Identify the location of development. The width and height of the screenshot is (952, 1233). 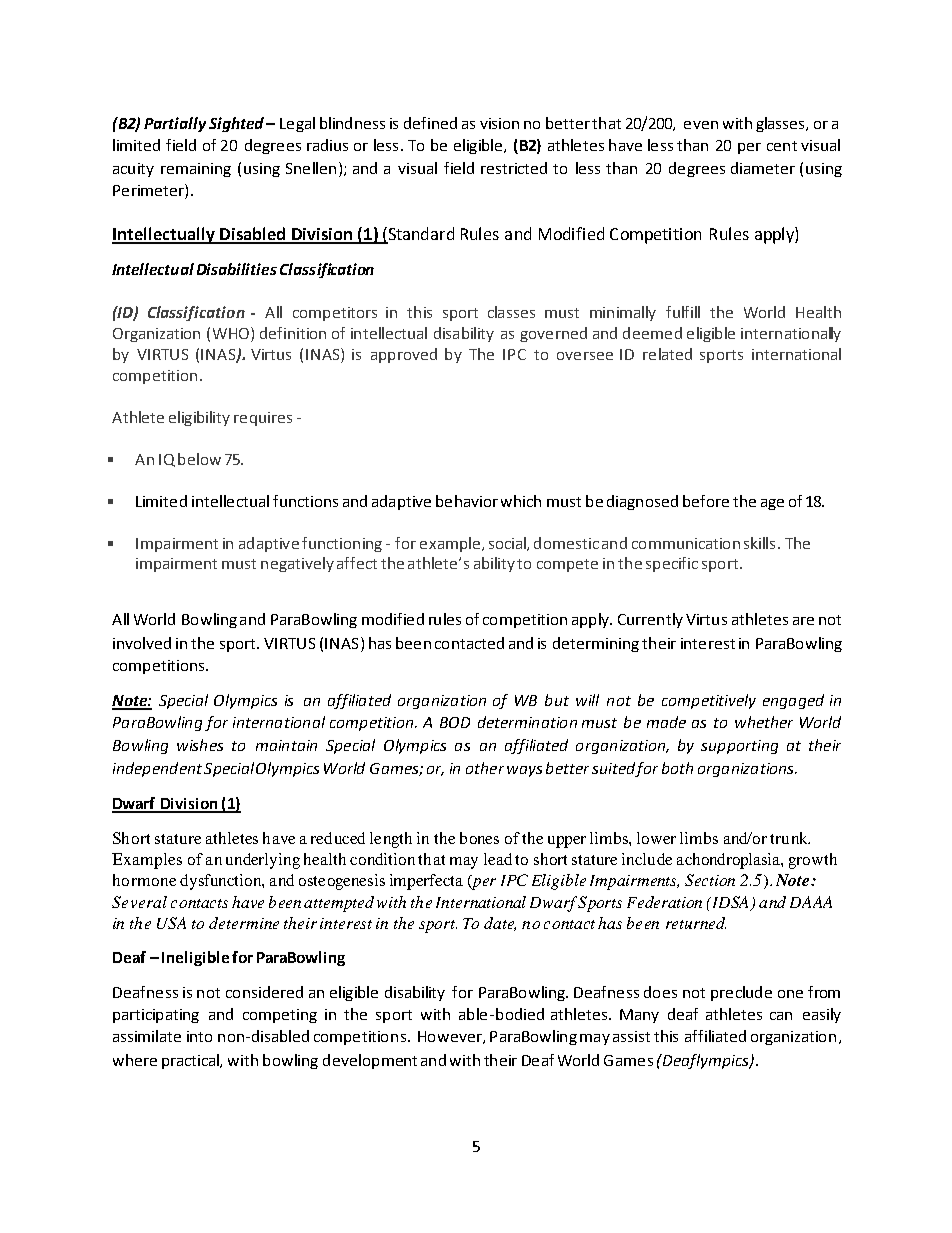
(370, 1061).
